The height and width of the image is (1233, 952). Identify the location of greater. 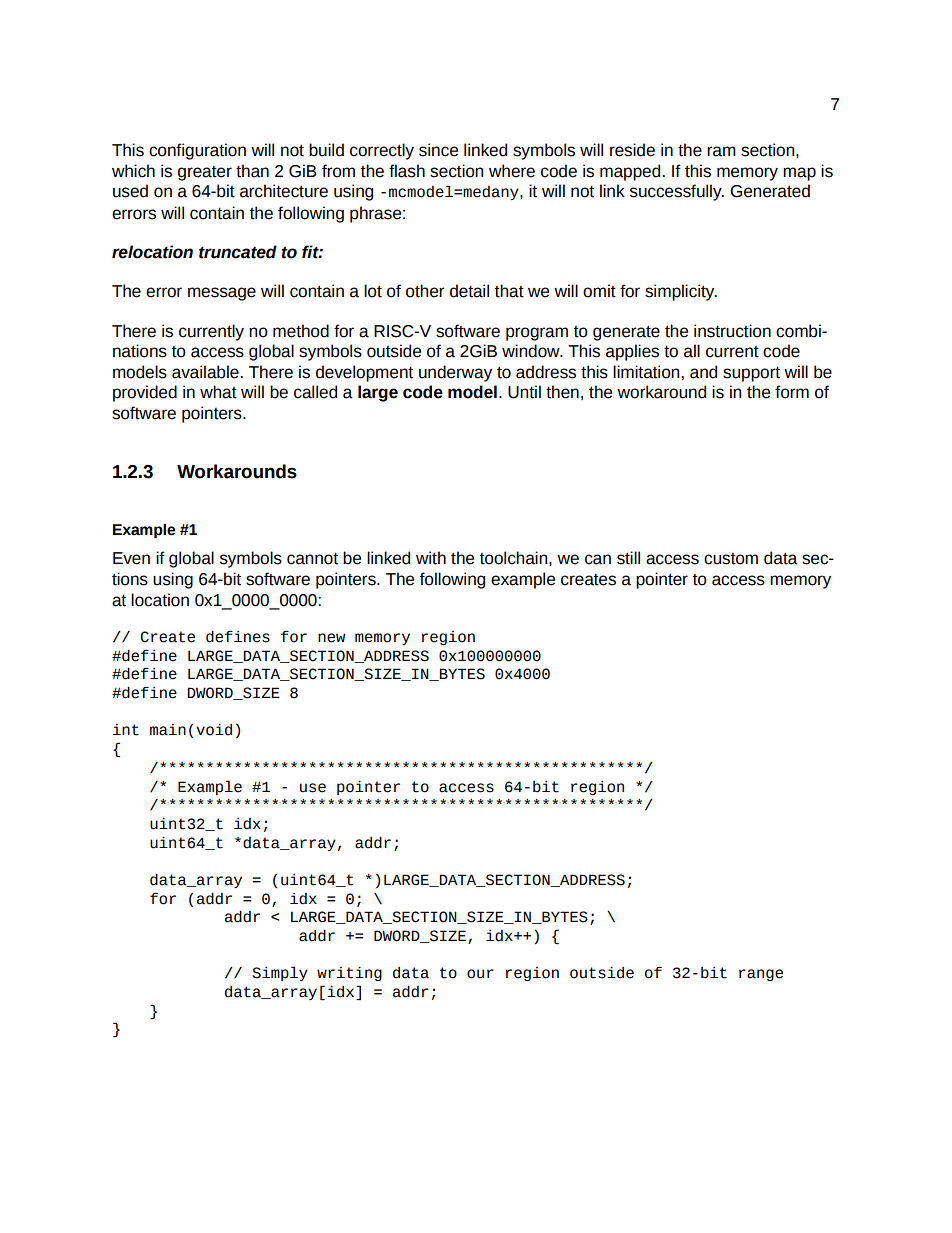
(205, 173).
